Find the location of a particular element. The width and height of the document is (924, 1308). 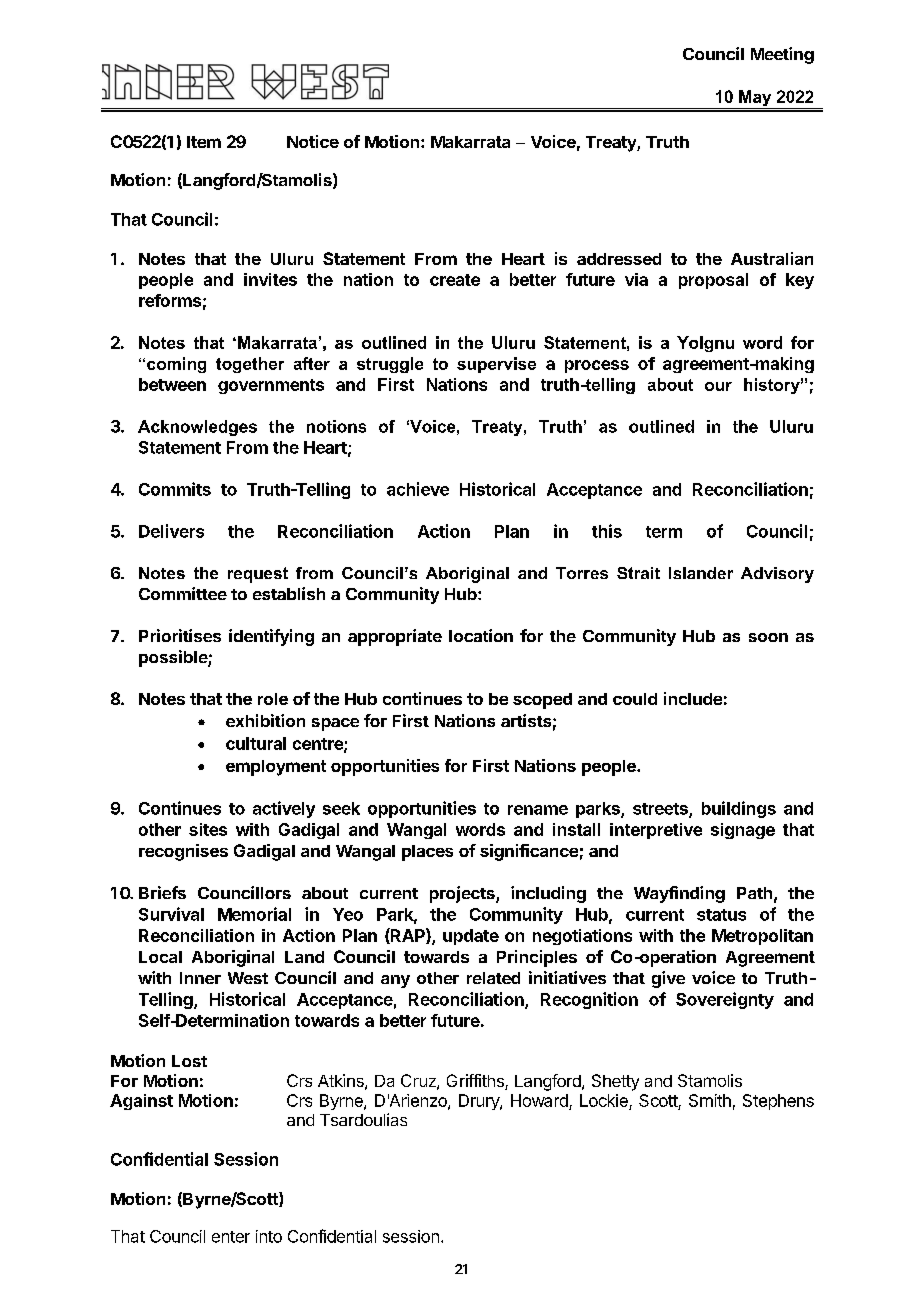

together is located at coordinates (250, 365).
